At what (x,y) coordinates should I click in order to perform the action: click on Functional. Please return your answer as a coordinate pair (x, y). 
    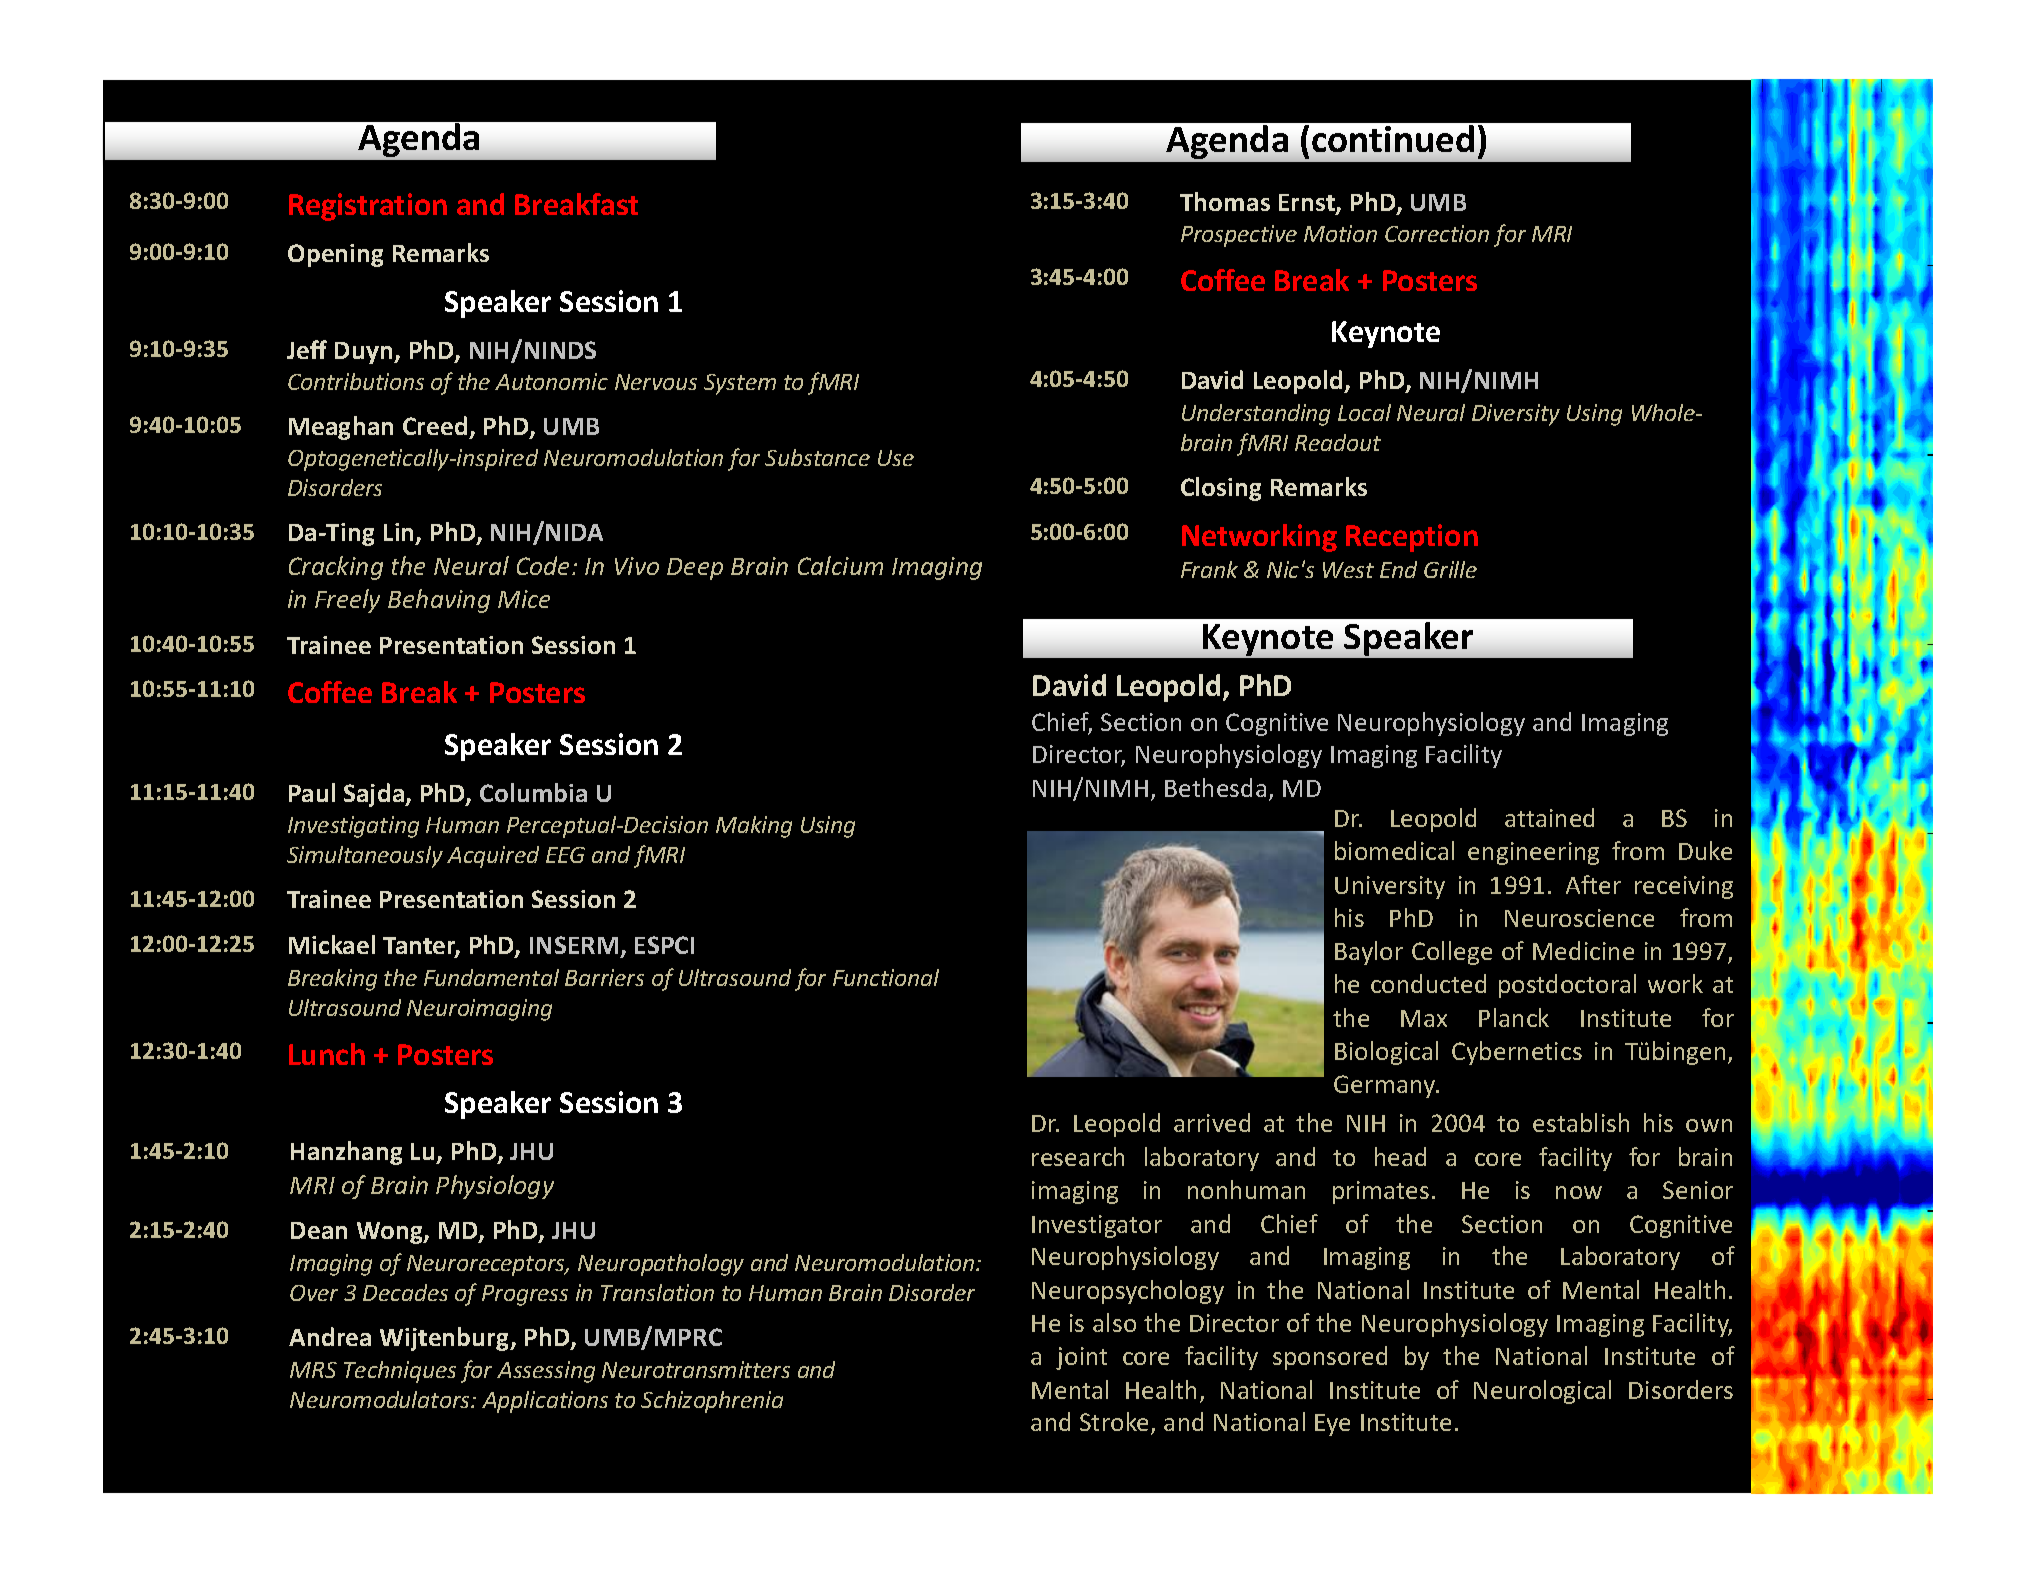
    Looking at the image, I should click on (886, 977).
